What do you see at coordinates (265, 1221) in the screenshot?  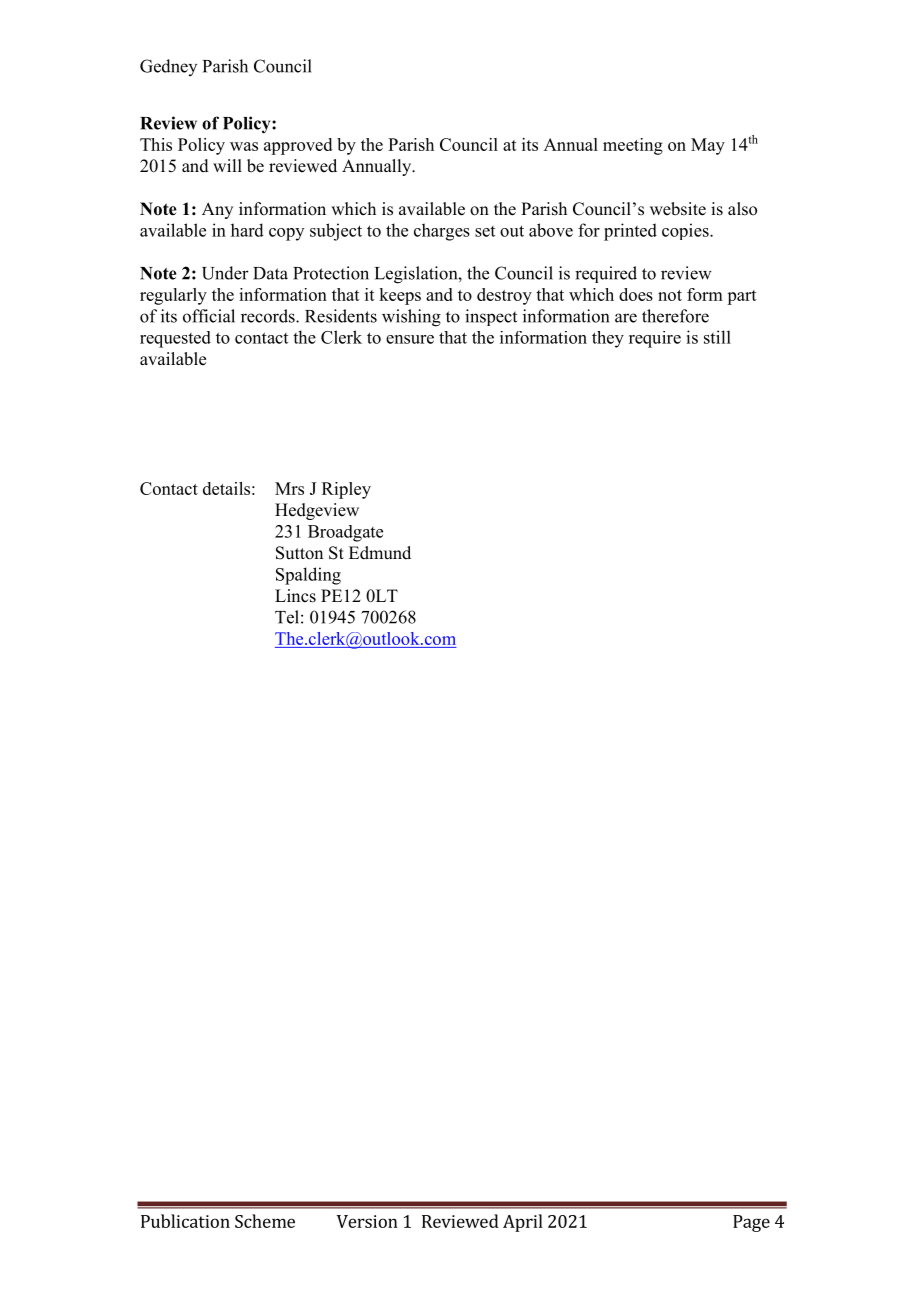 I see `Scheme` at bounding box center [265, 1221].
